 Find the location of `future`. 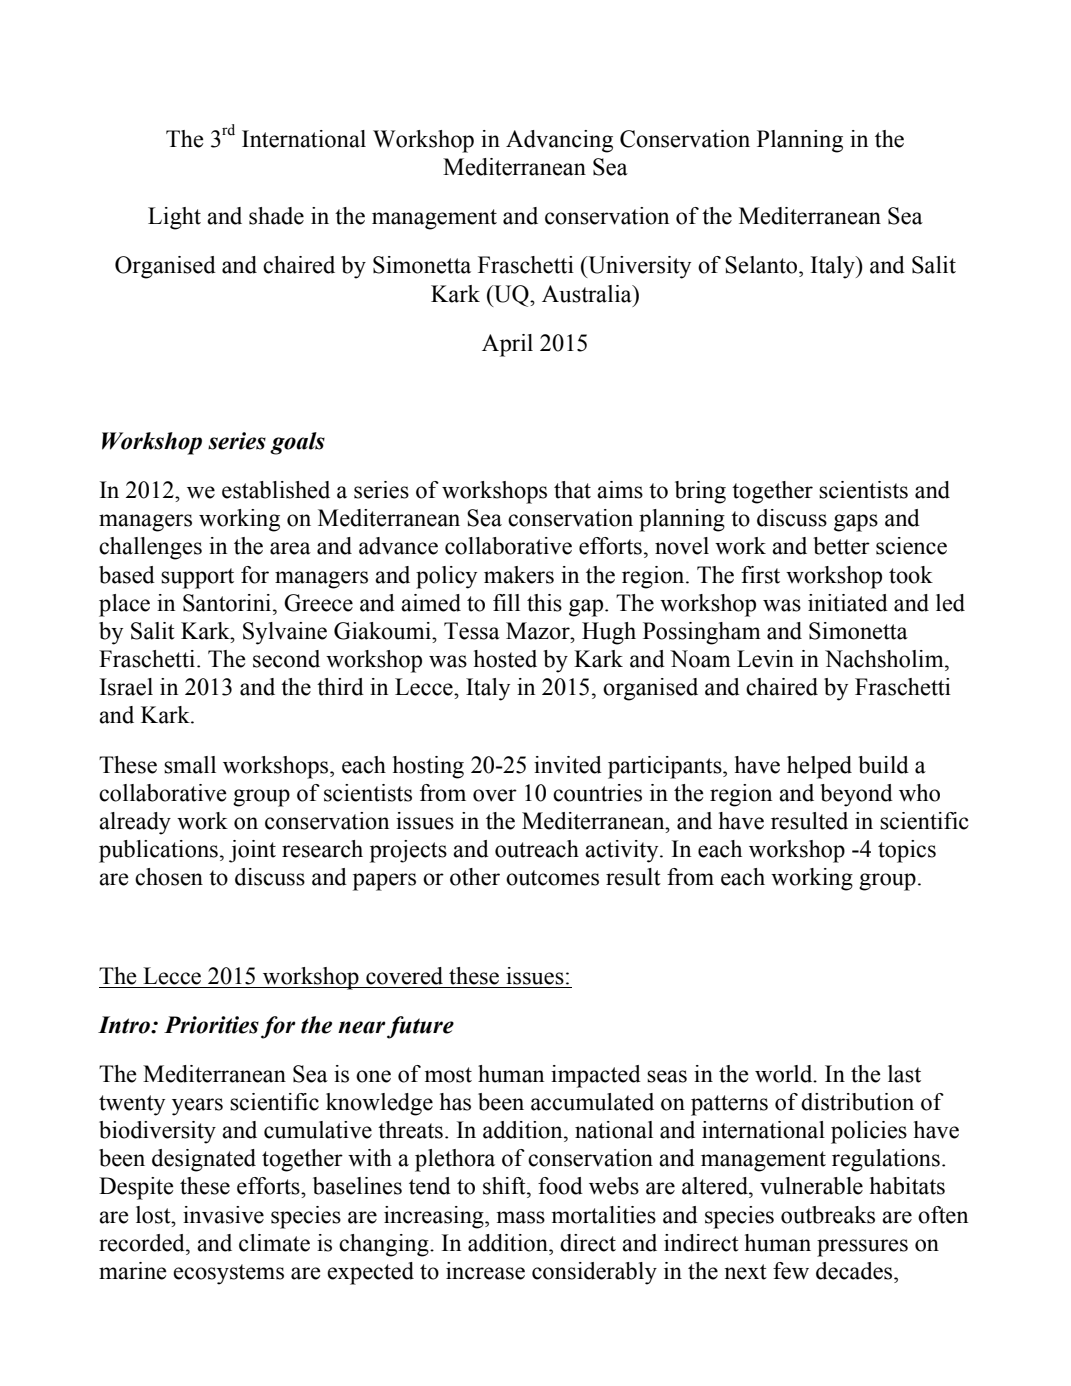

future is located at coordinates (420, 1027).
